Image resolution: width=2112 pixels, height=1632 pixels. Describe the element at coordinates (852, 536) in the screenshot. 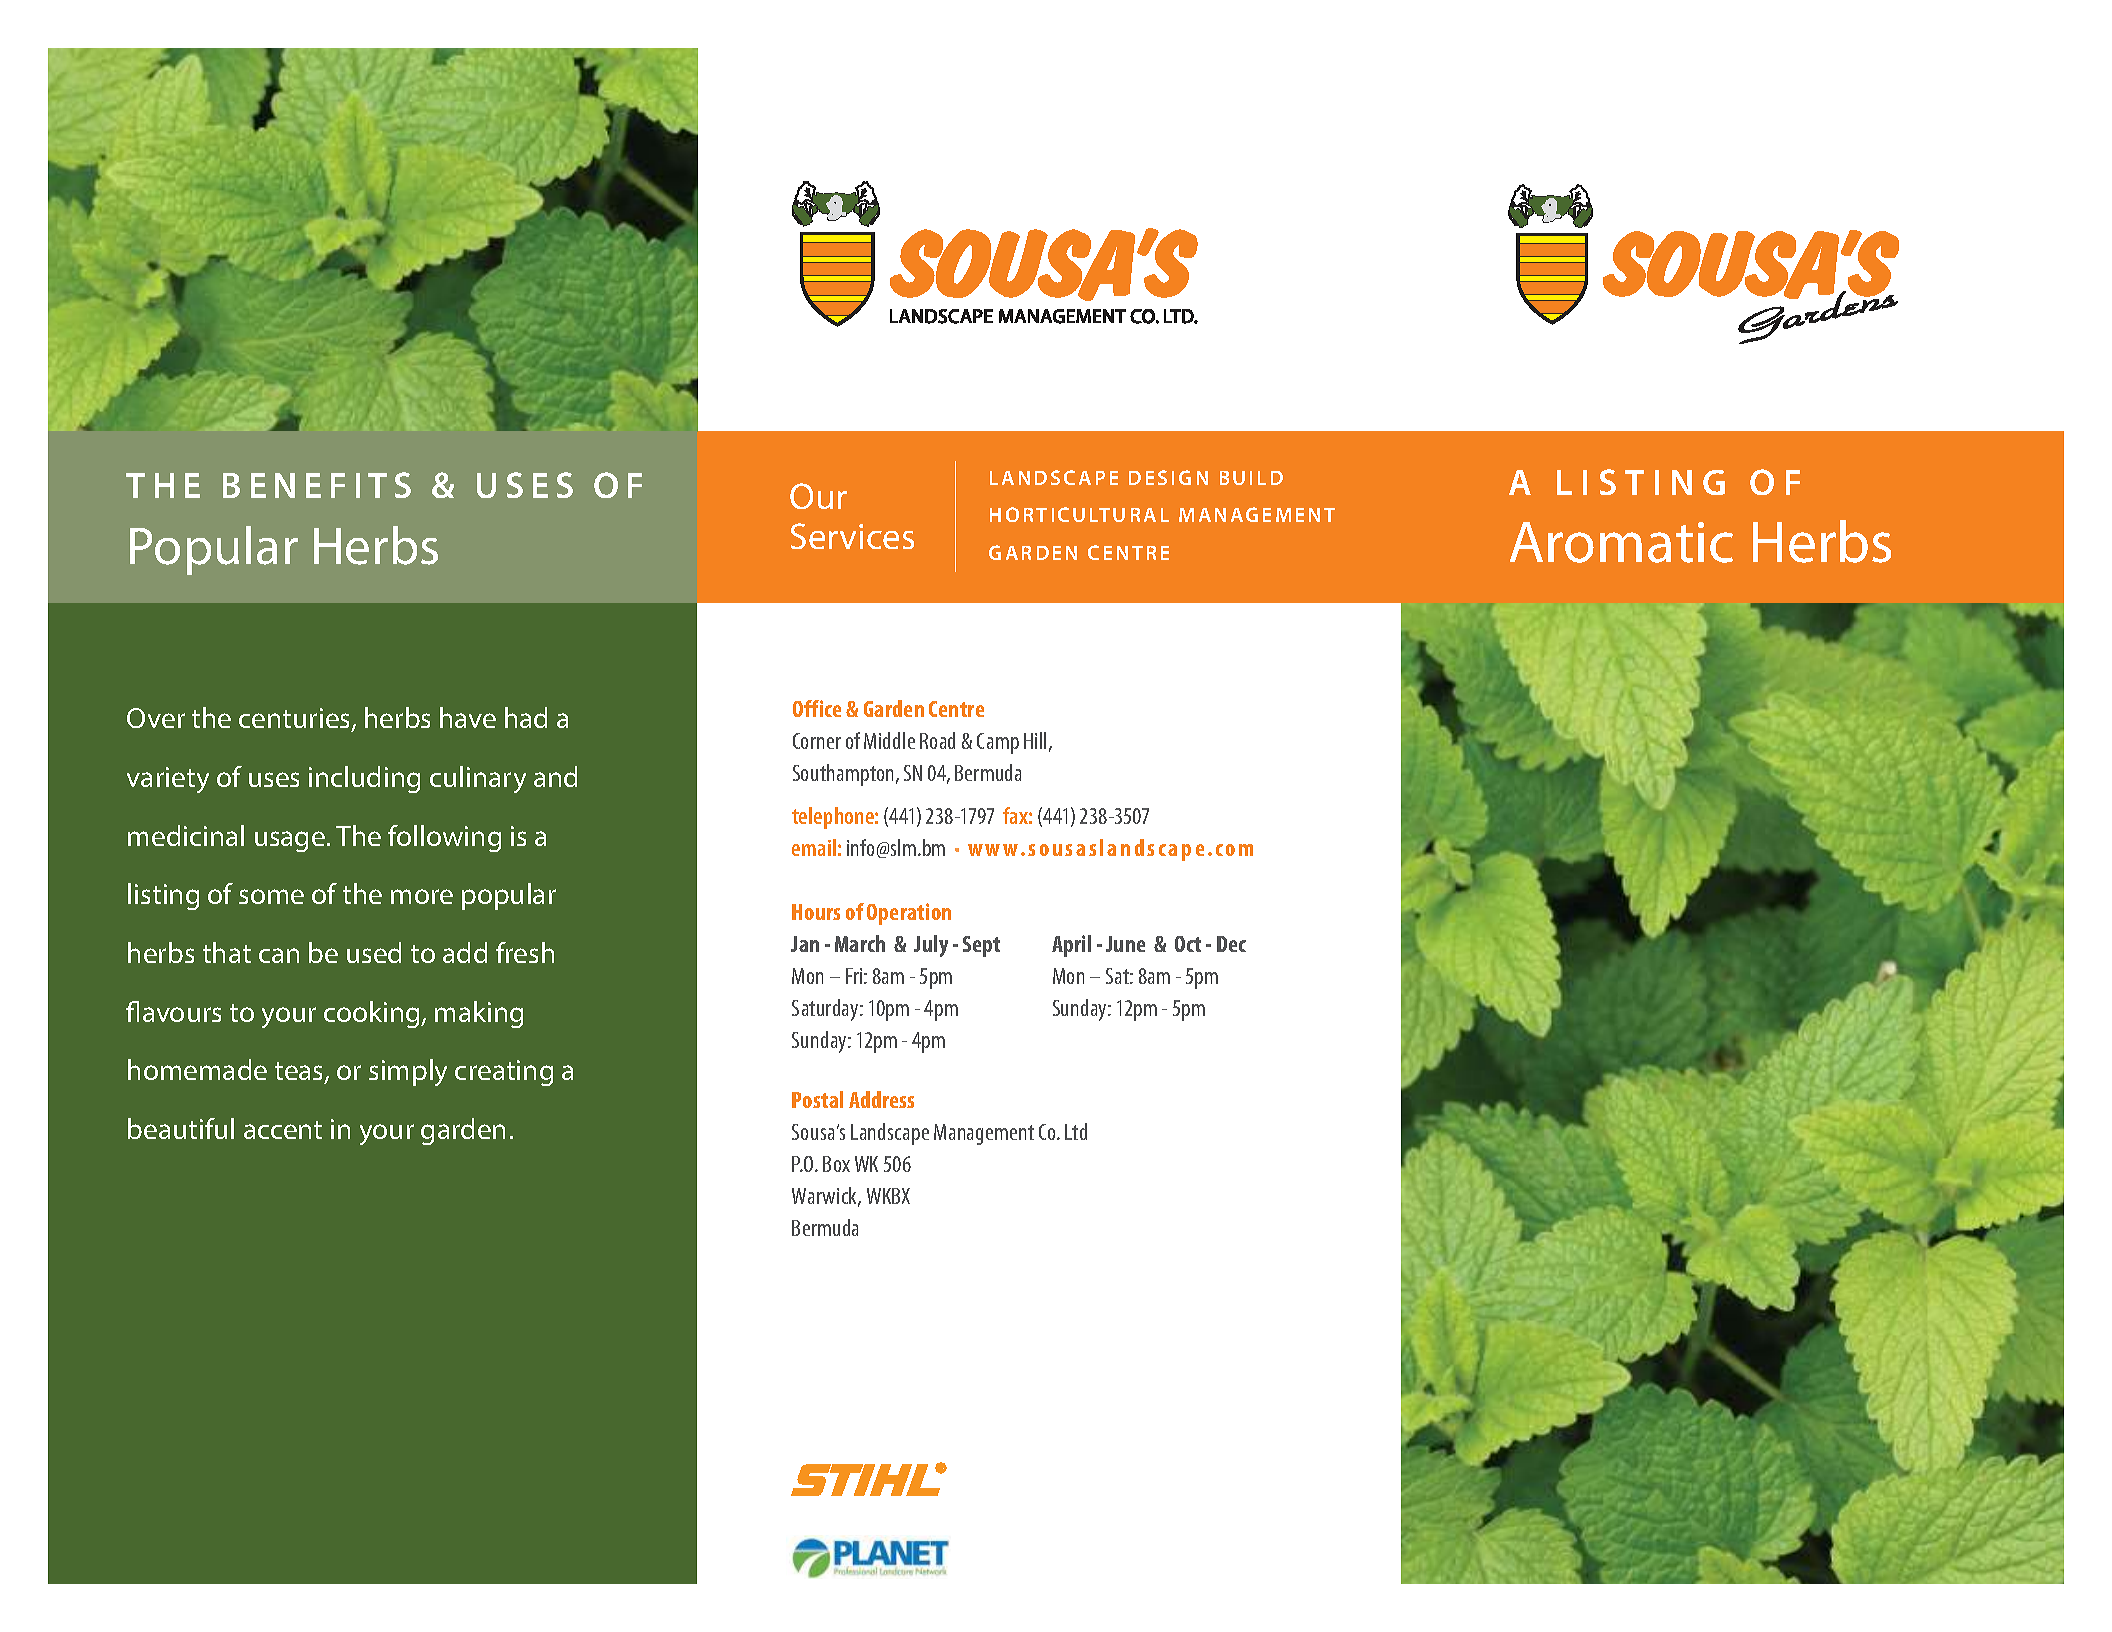

I see `Services` at that location.
